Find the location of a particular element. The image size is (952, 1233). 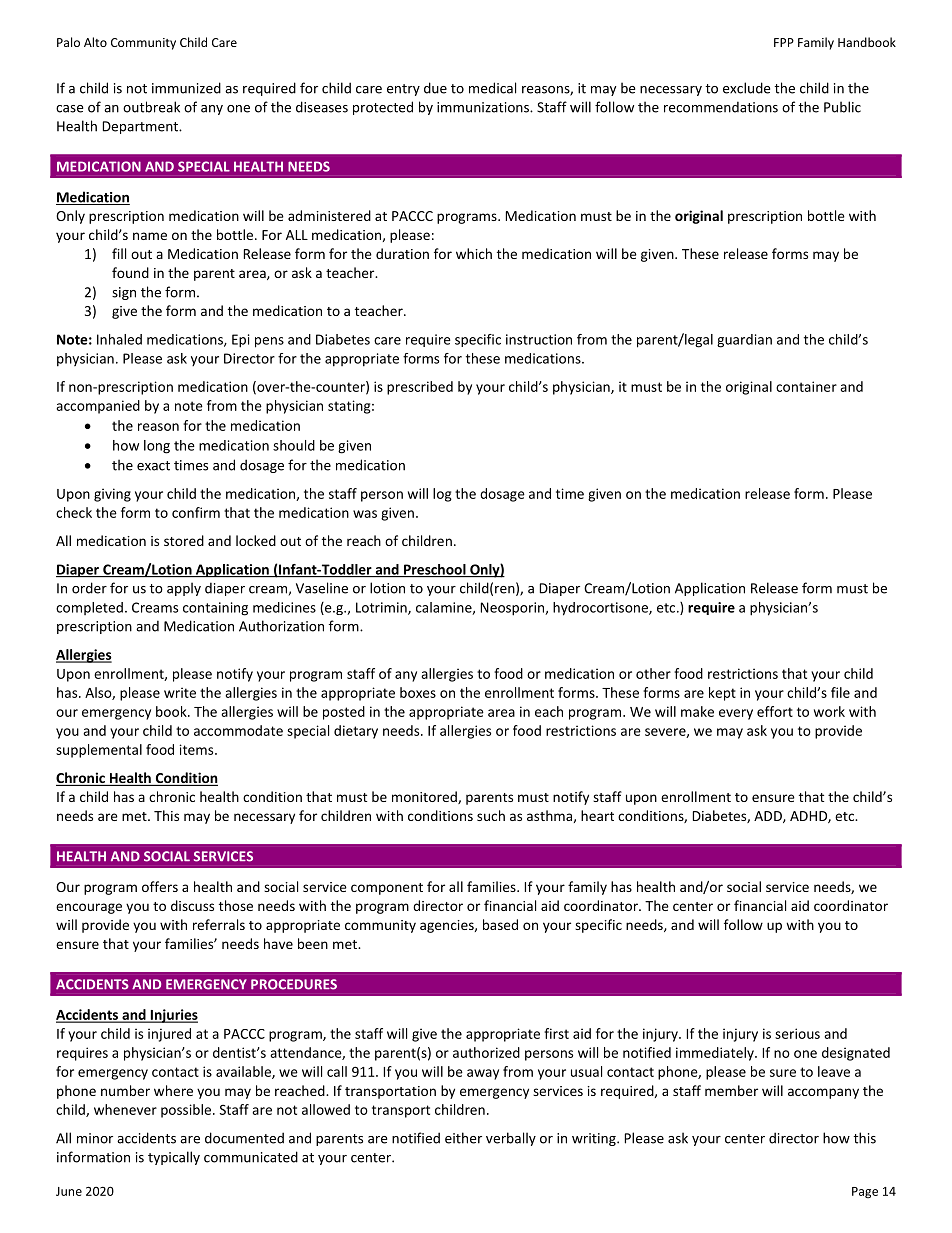

apply is located at coordinates (184, 589).
